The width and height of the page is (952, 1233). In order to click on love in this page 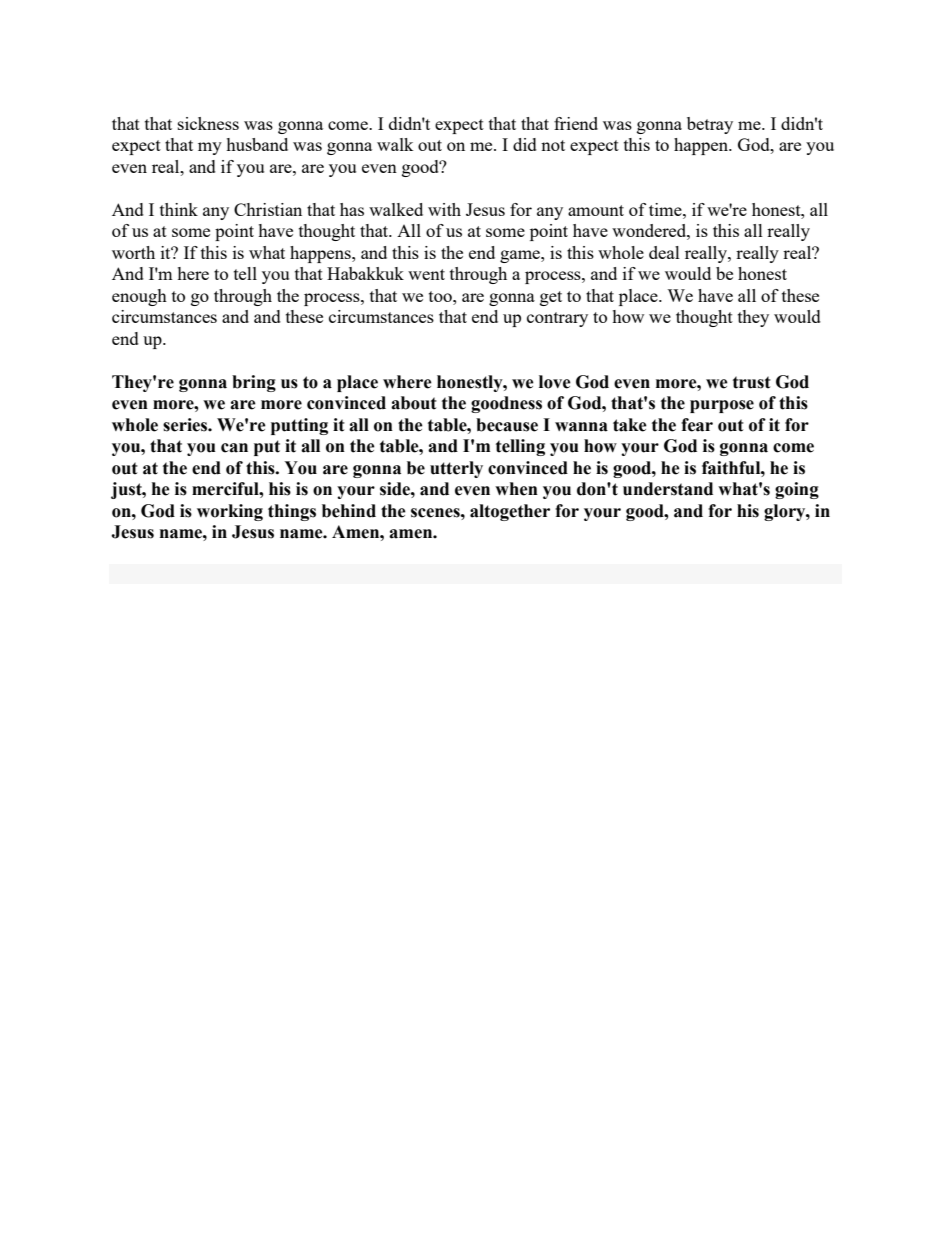, I will do `click(555, 382)`.
